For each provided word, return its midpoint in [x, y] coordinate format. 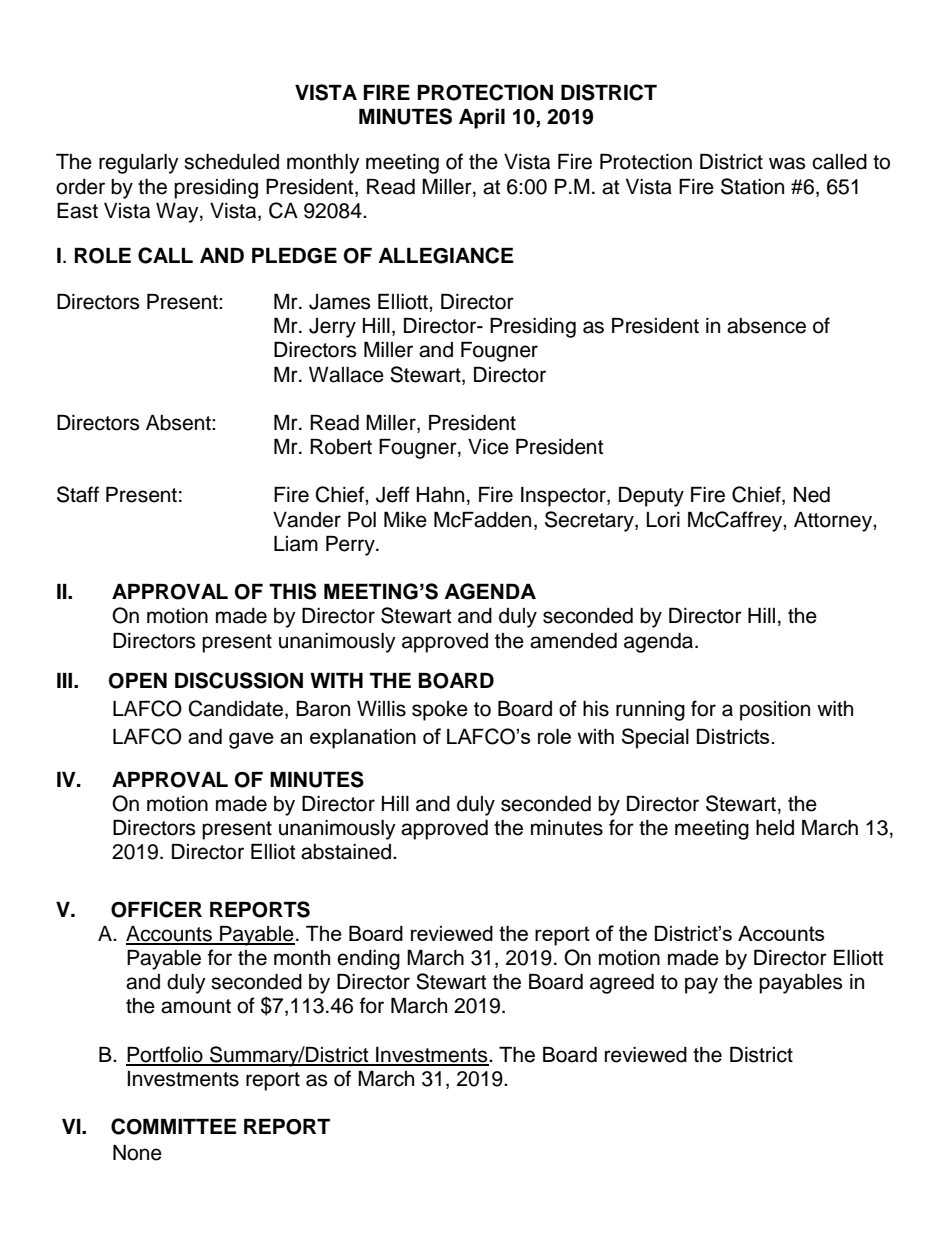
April [482, 118]
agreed [622, 984]
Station [752, 186]
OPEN [138, 681]
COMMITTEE [174, 1126]
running [650, 711]
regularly [139, 164]
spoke [440, 711]
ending [368, 960]
